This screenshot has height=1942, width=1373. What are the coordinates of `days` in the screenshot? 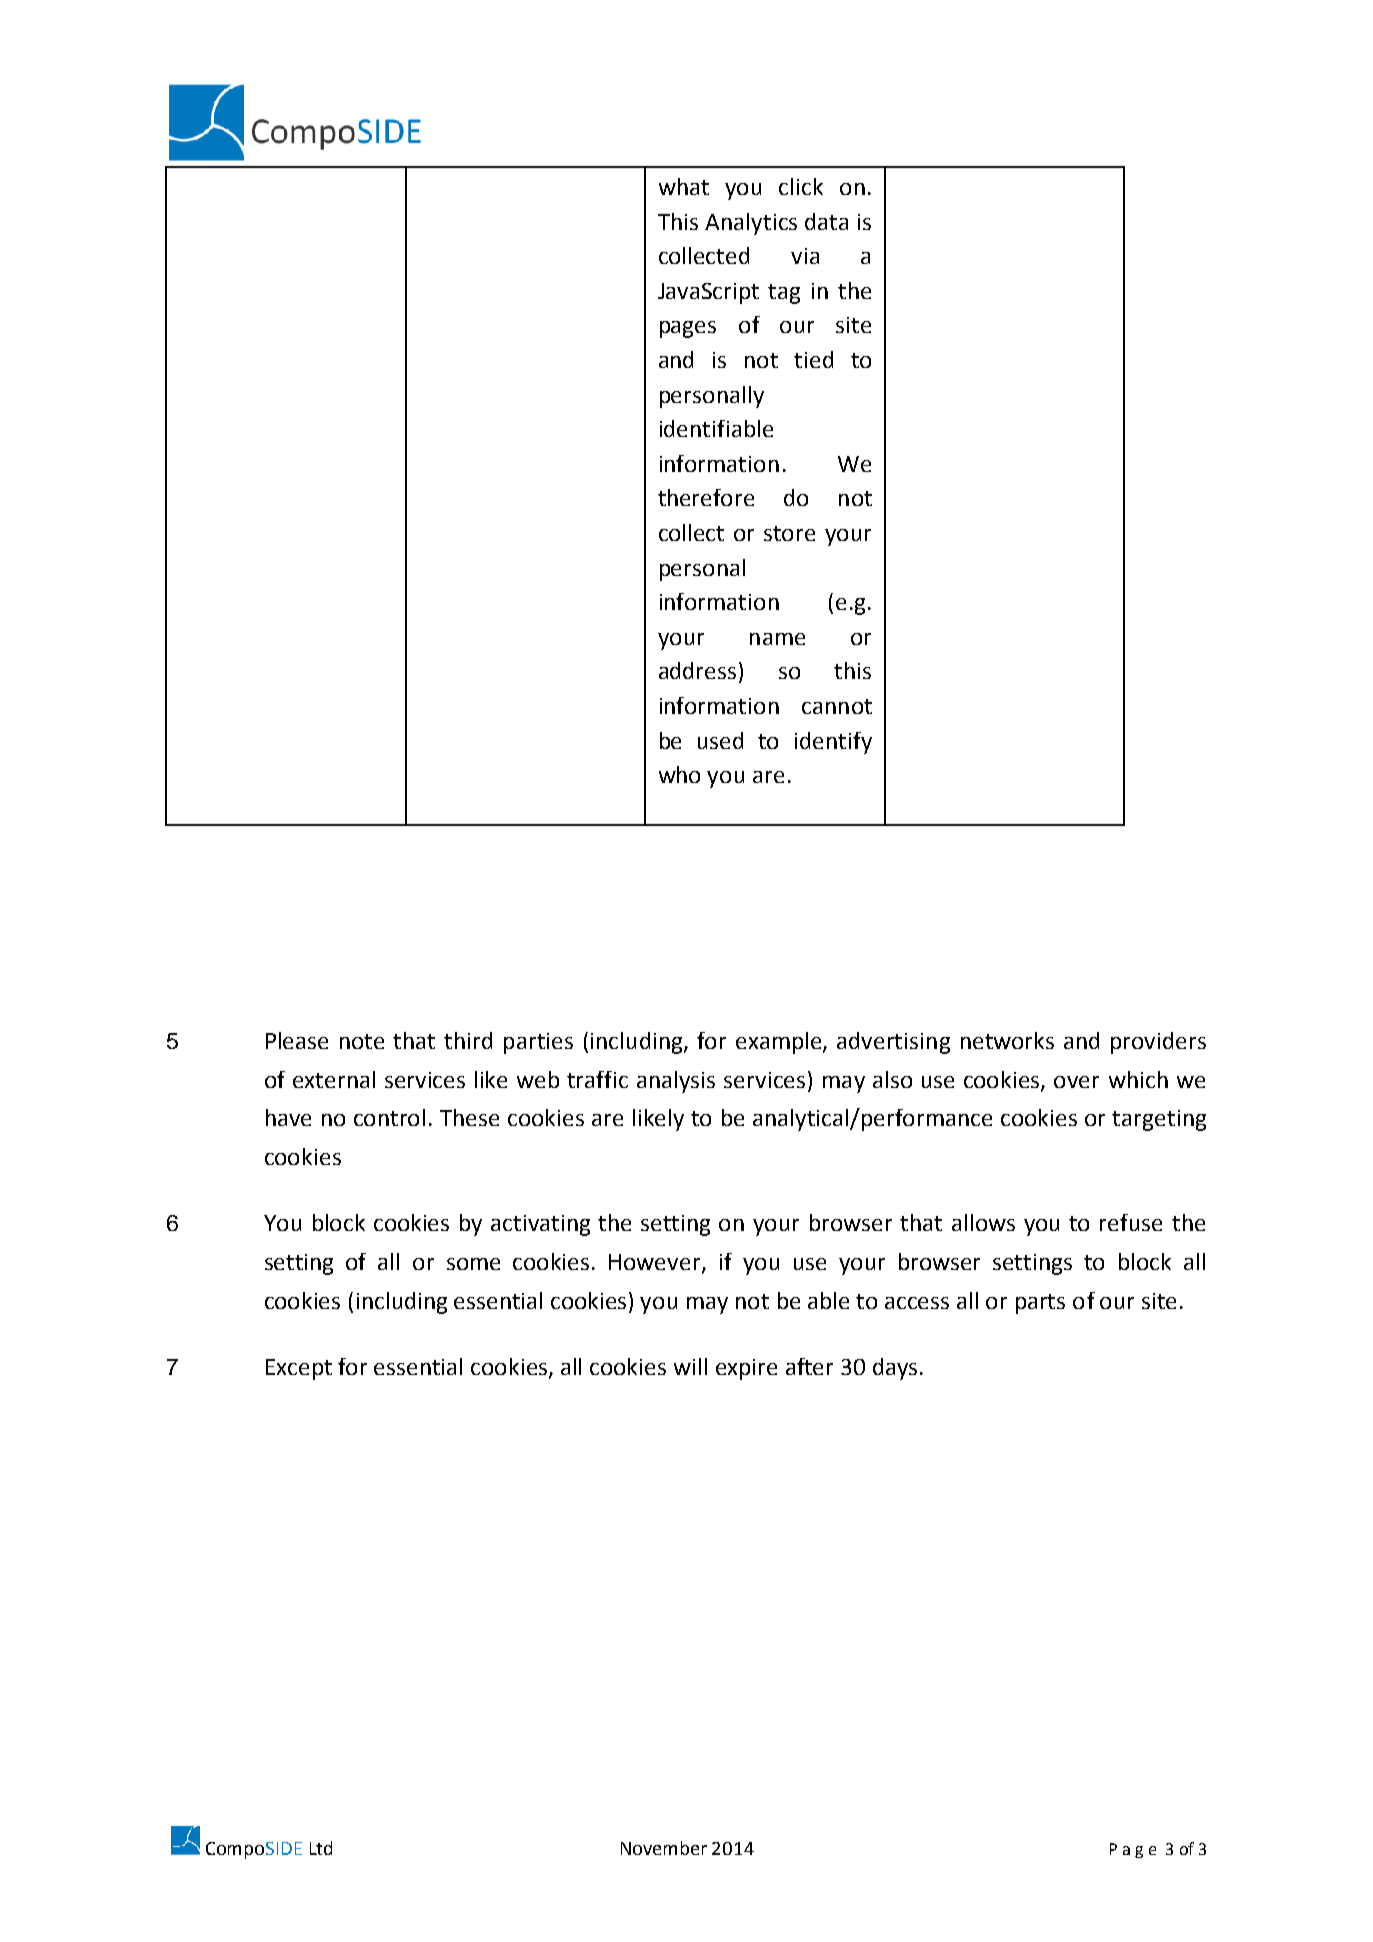 It's located at (895, 1369).
